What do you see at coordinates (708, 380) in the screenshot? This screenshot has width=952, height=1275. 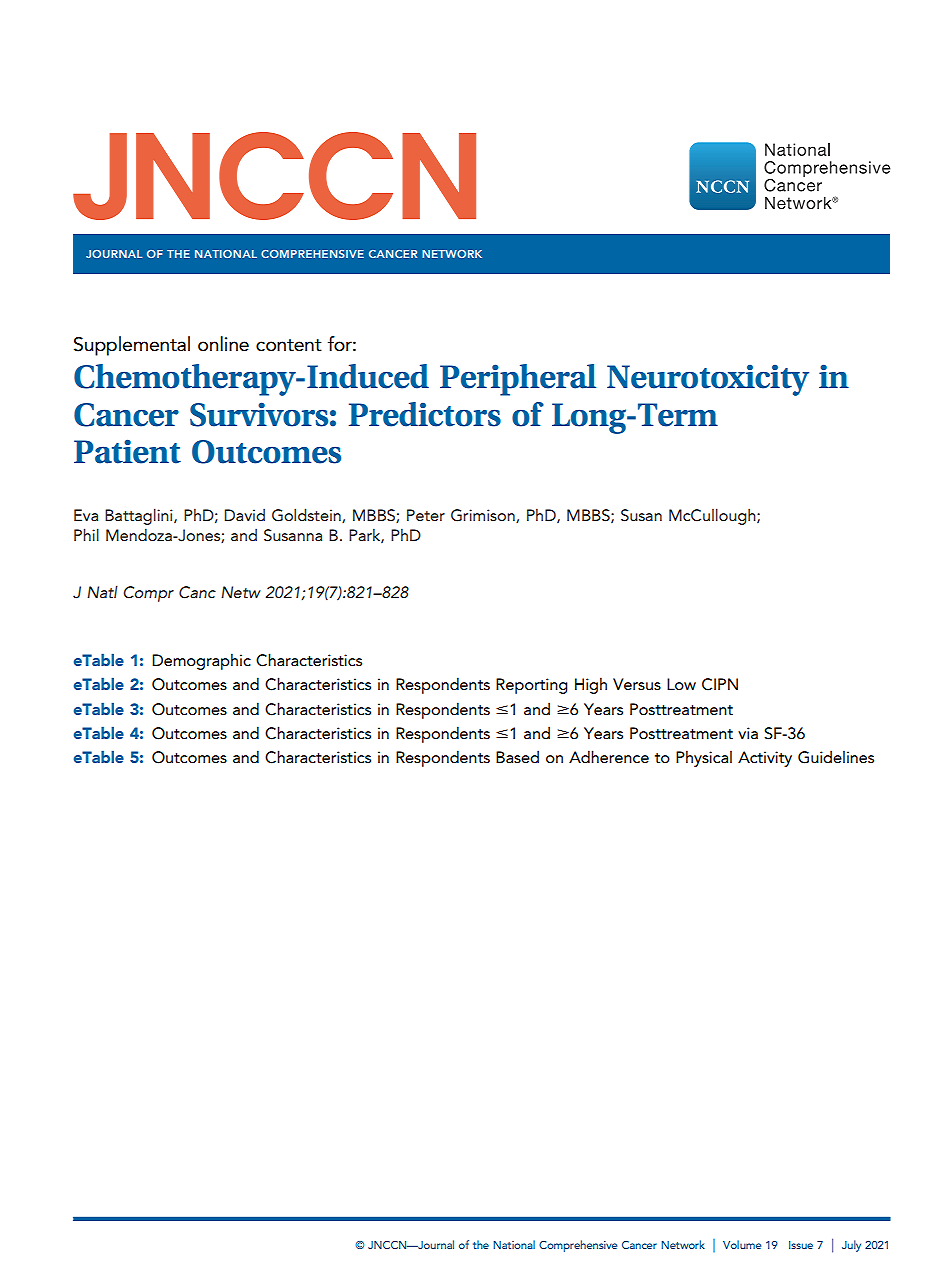 I see `Neurotoxicity` at bounding box center [708, 380].
